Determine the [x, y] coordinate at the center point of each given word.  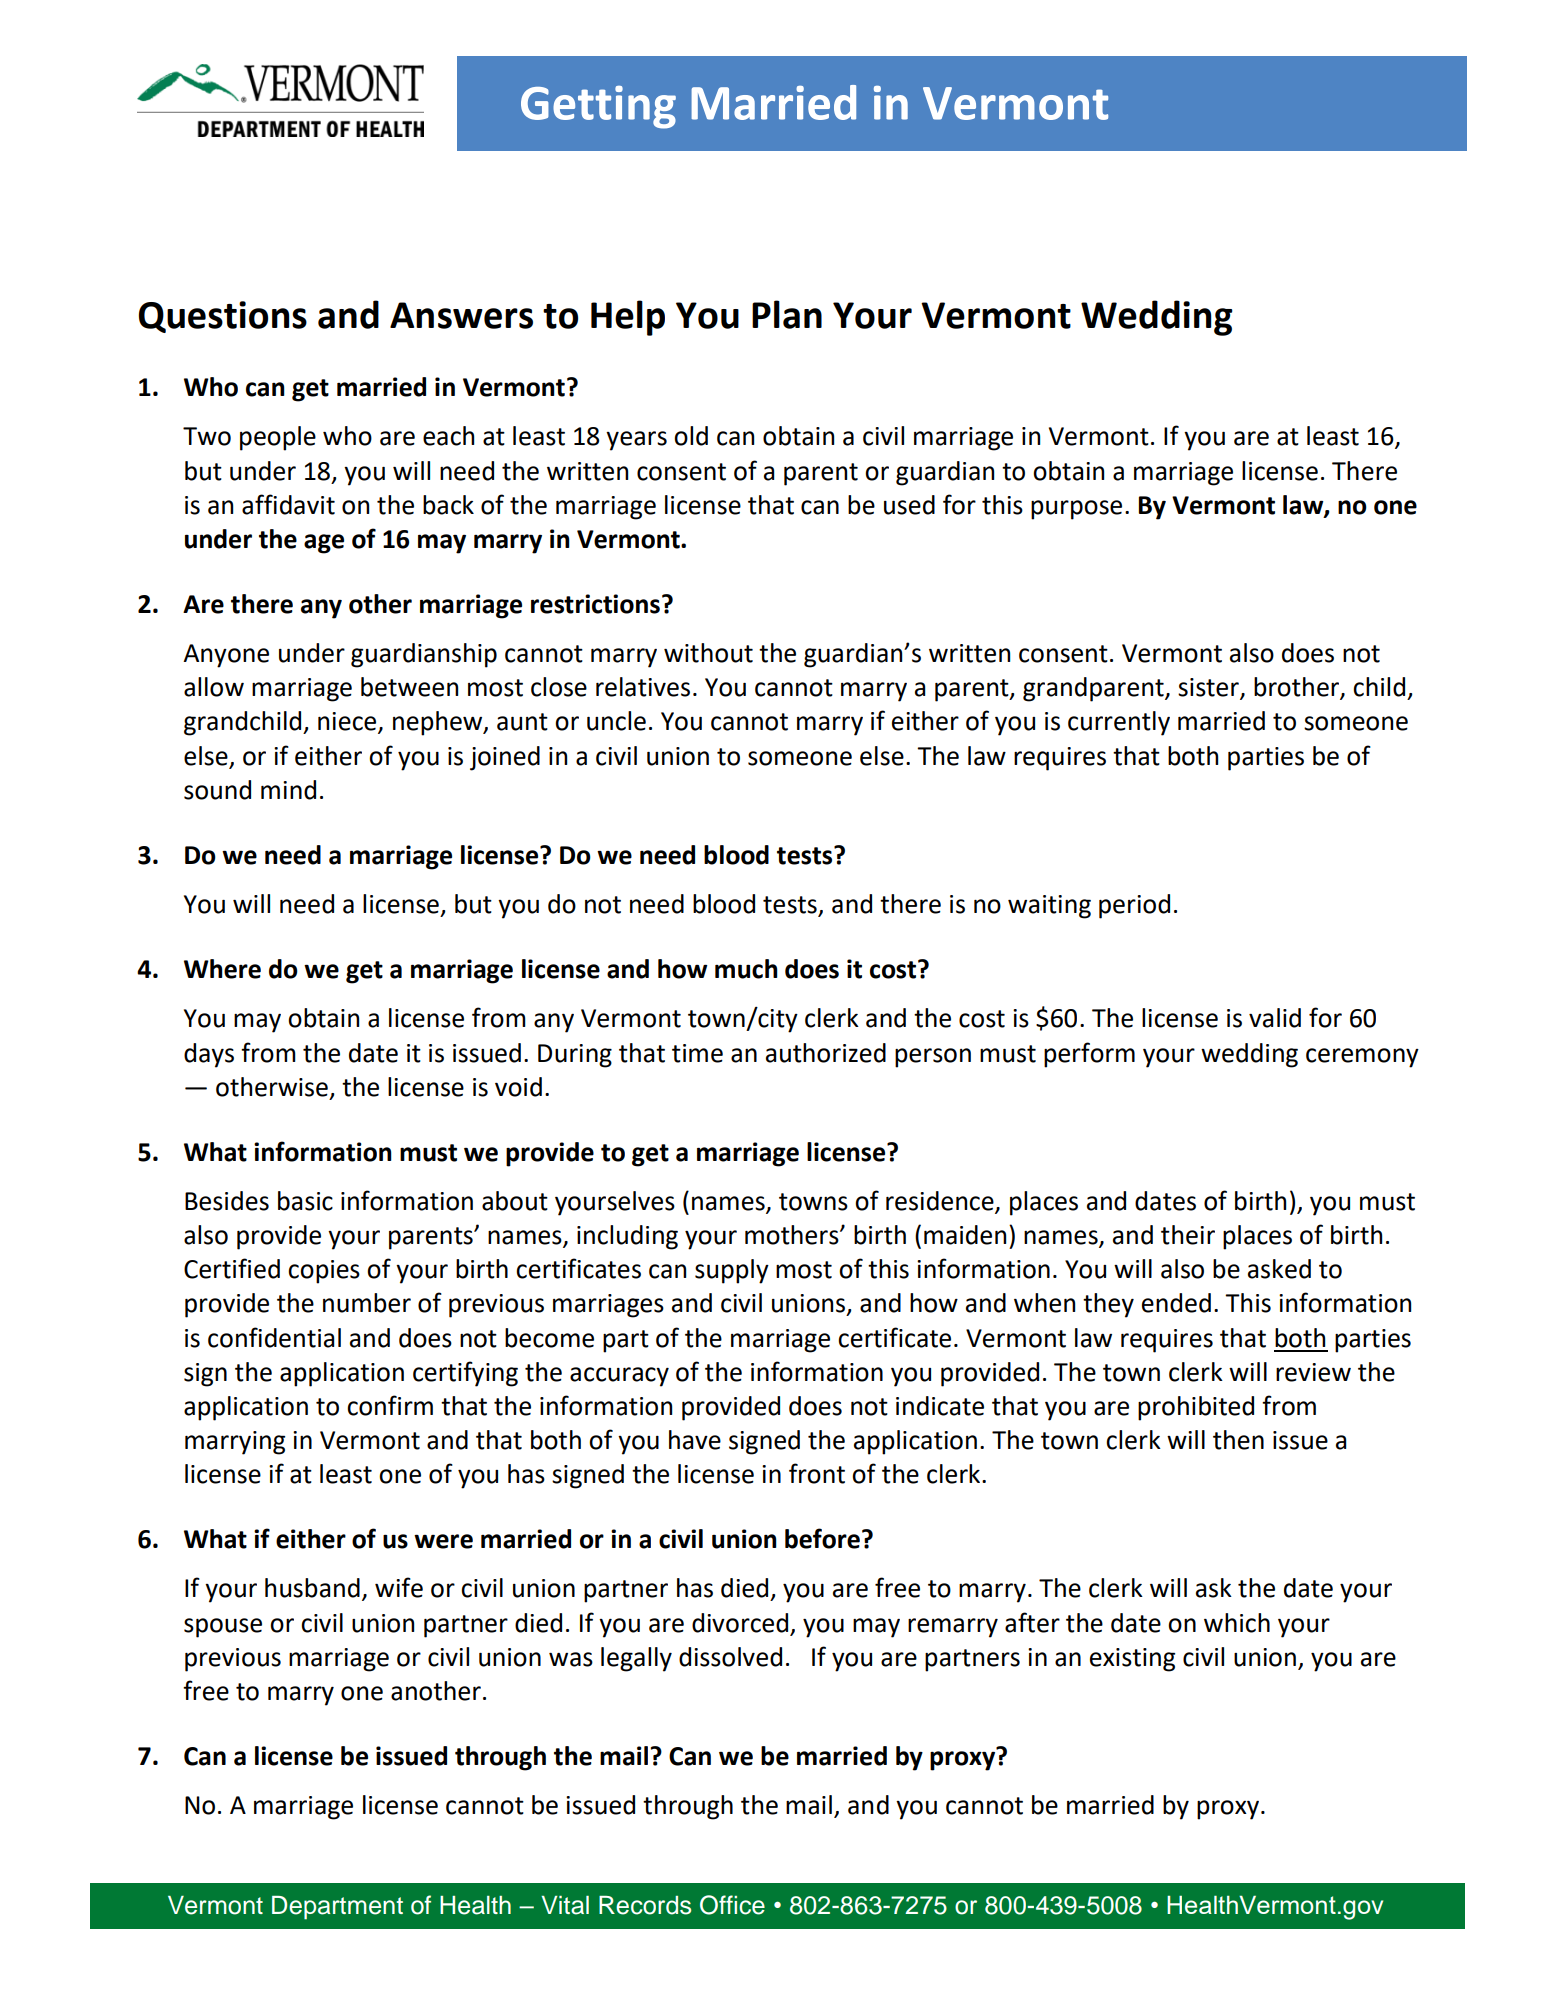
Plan [787, 314]
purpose [1076, 510]
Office [732, 1905]
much [746, 969]
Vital [565, 1905]
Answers [461, 315]
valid [1275, 1018]
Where [222, 969]
